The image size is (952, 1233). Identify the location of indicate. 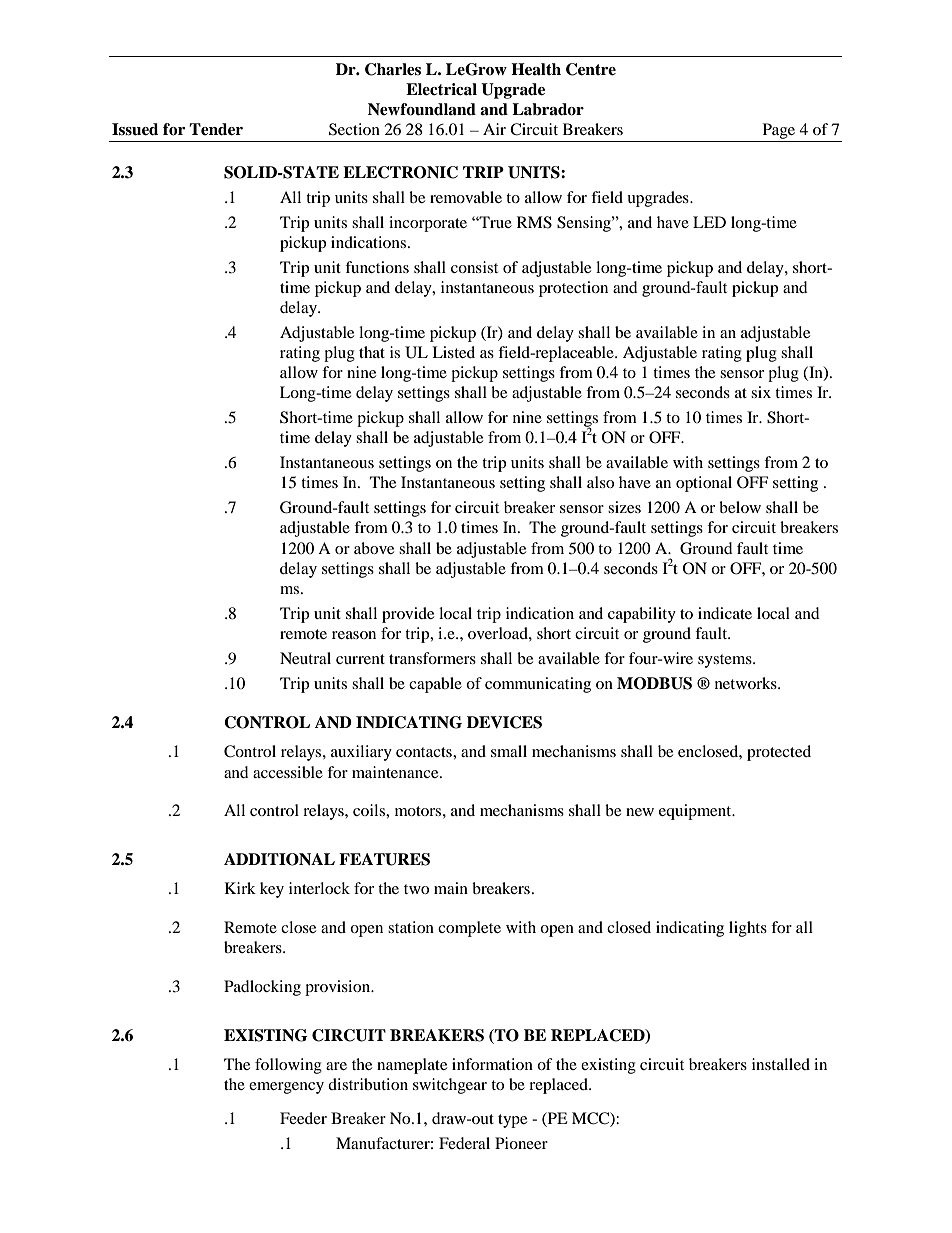
(725, 613).
